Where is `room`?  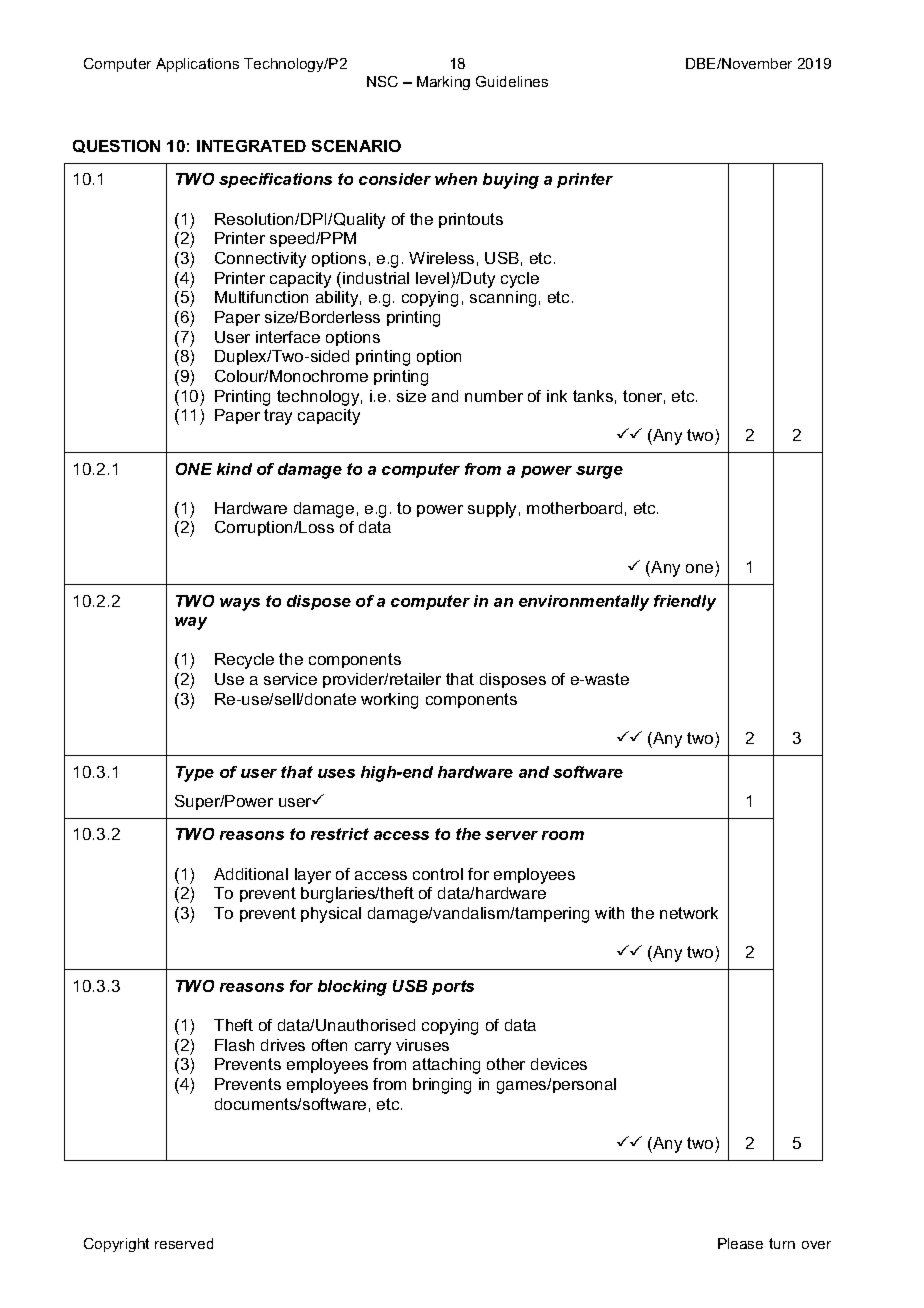
room is located at coordinates (563, 835).
